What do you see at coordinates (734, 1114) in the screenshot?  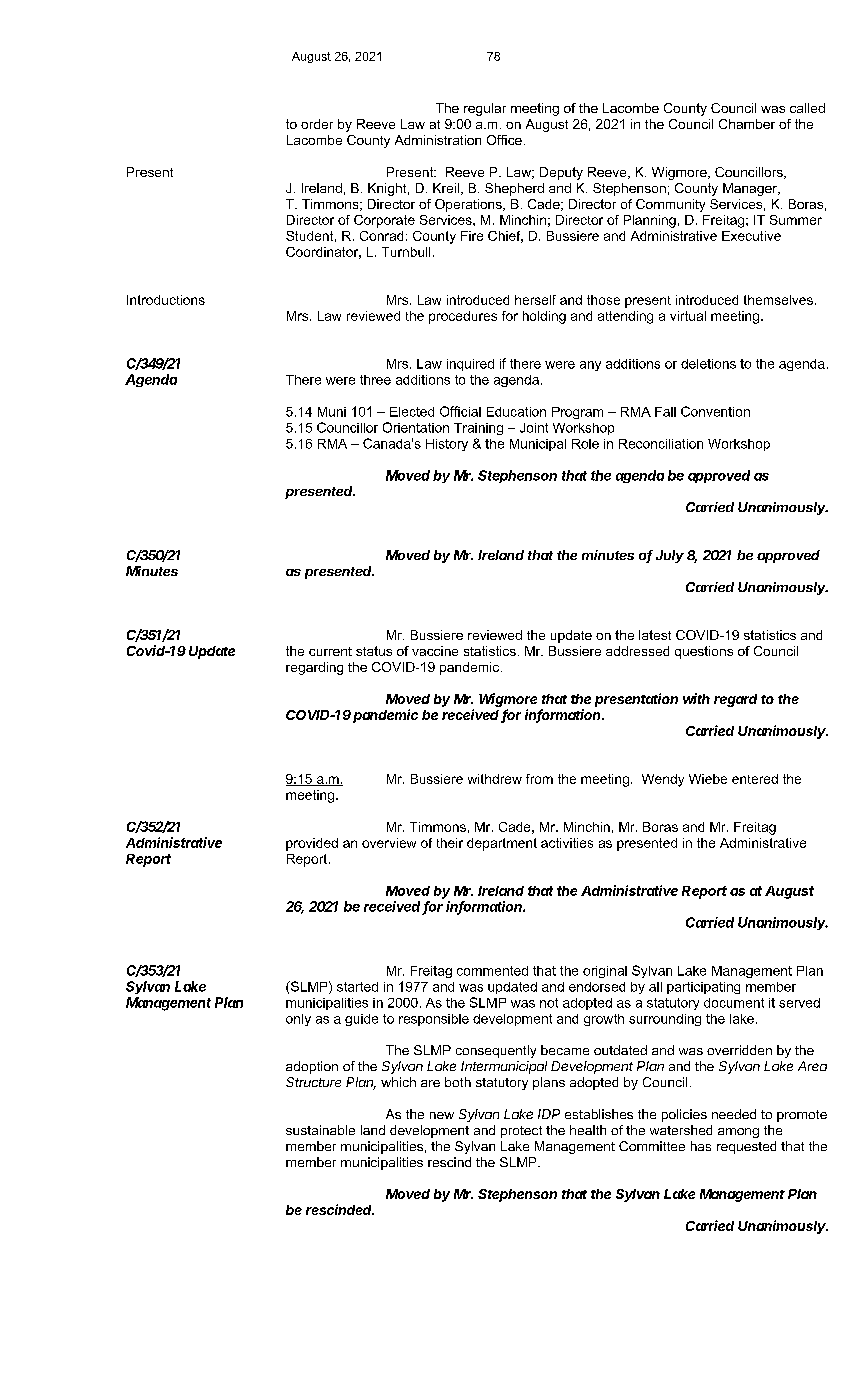 I see `needed` at bounding box center [734, 1114].
